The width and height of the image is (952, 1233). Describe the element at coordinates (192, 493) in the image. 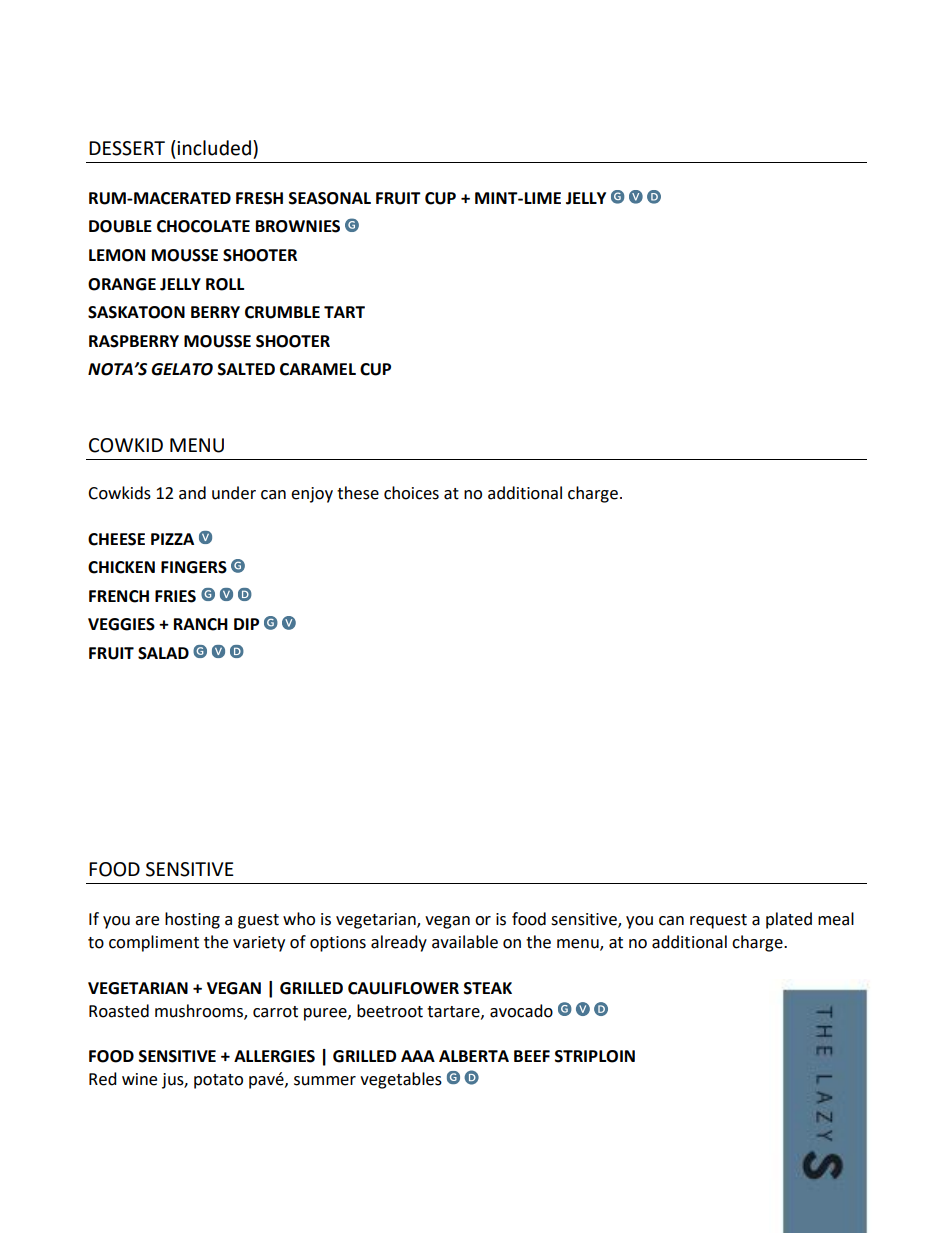

I see `and` at that location.
